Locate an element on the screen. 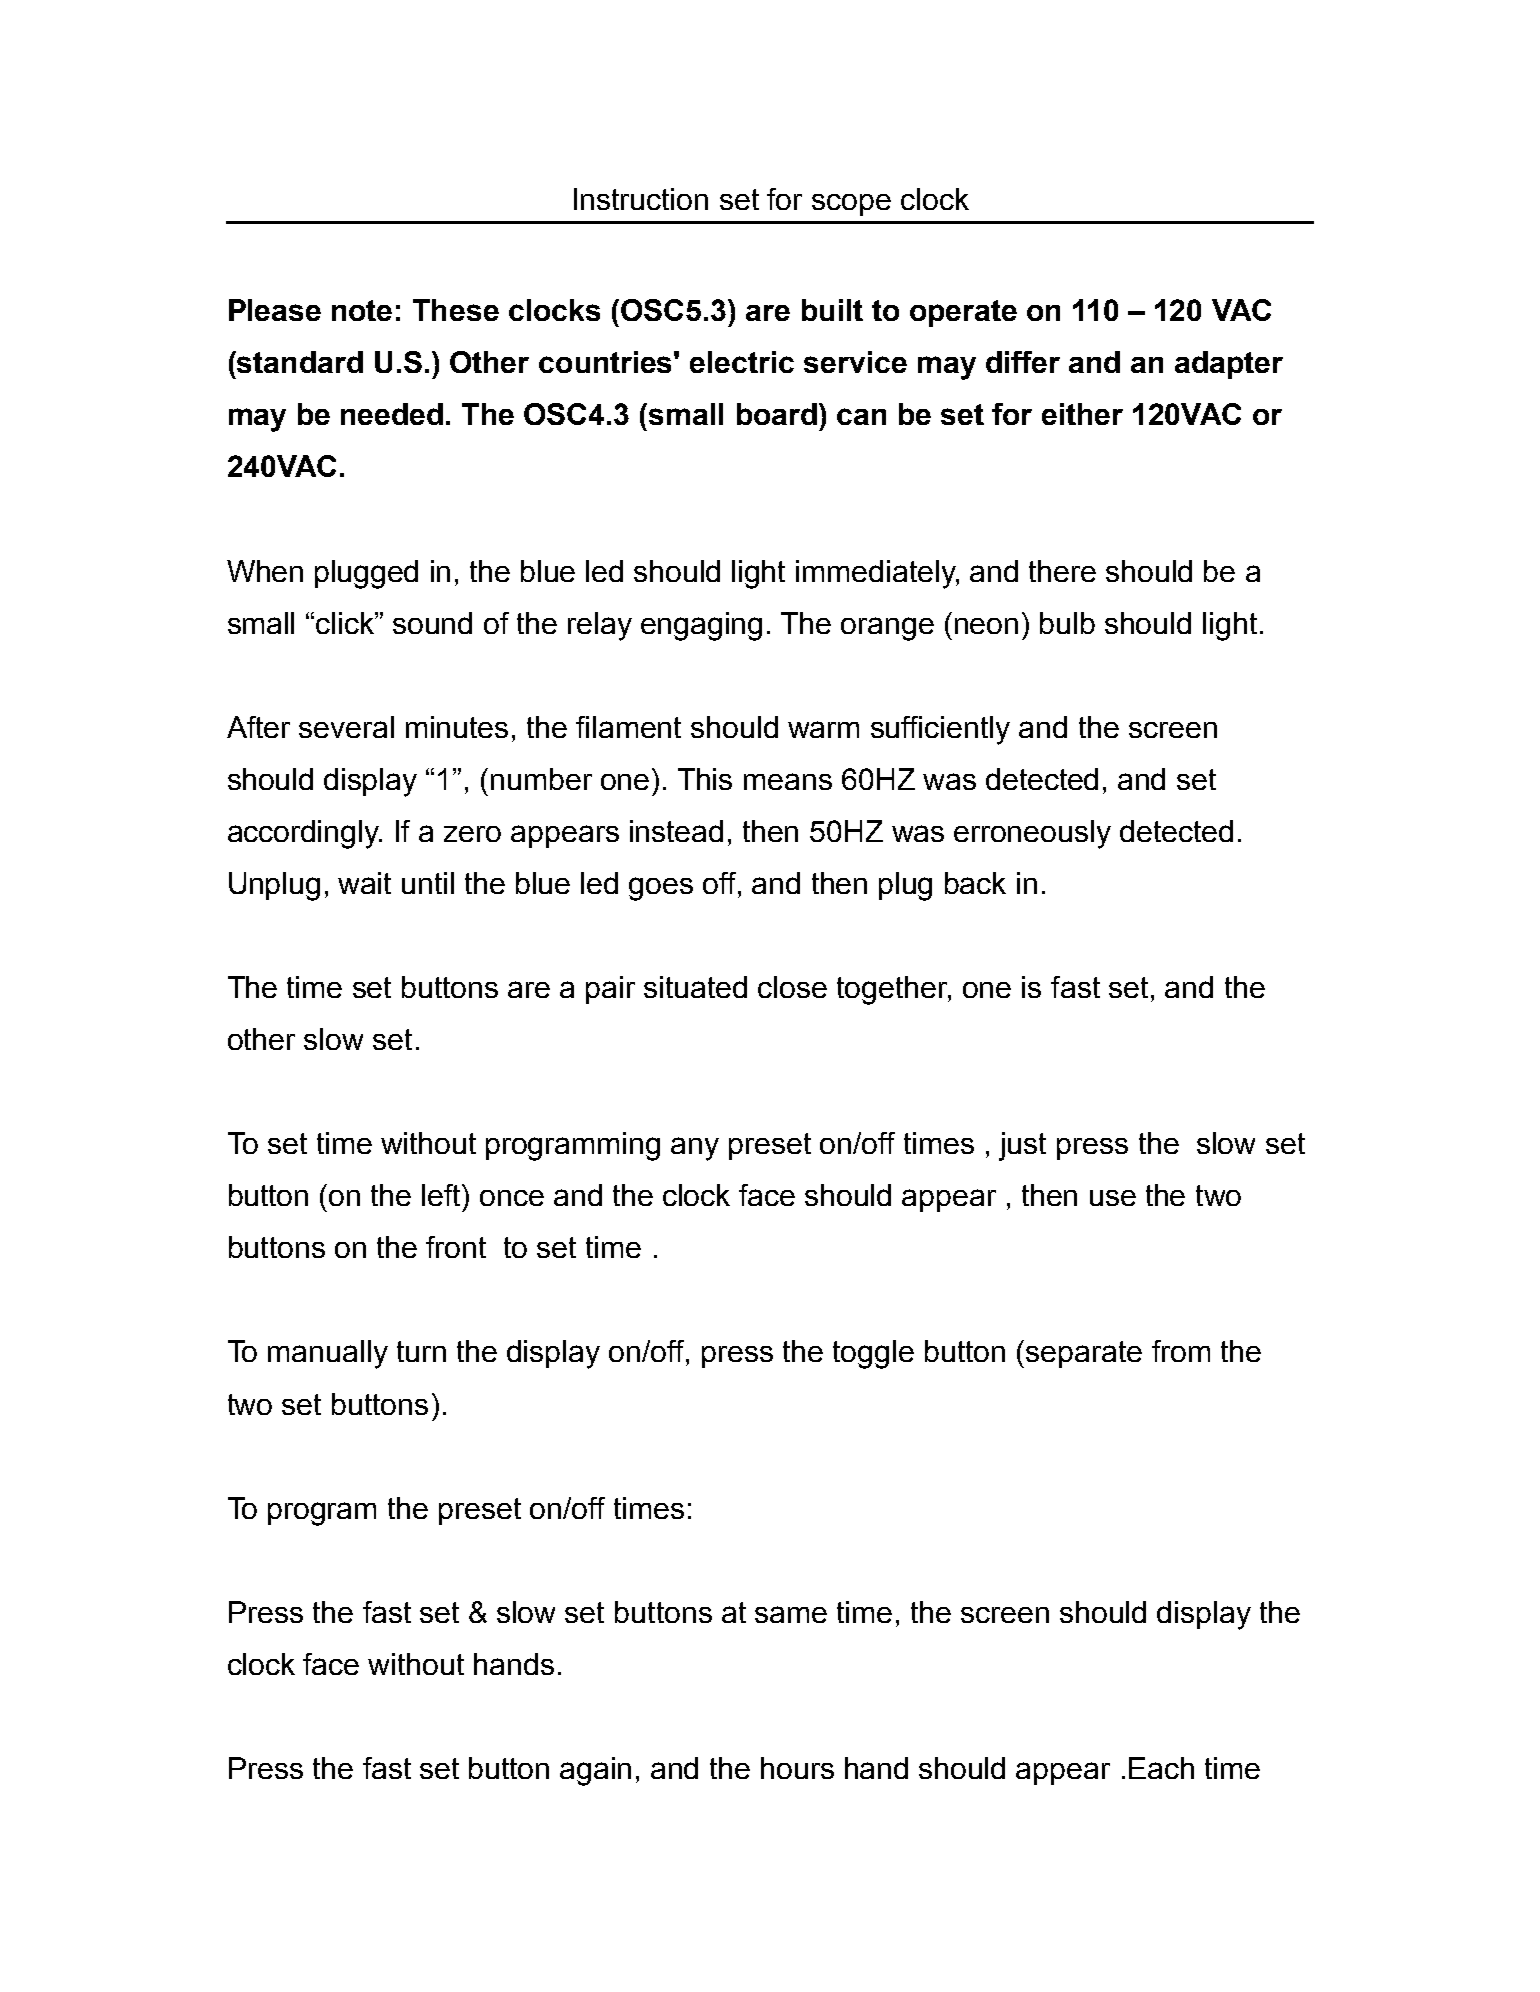  note is located at coordinates (362, 310).
